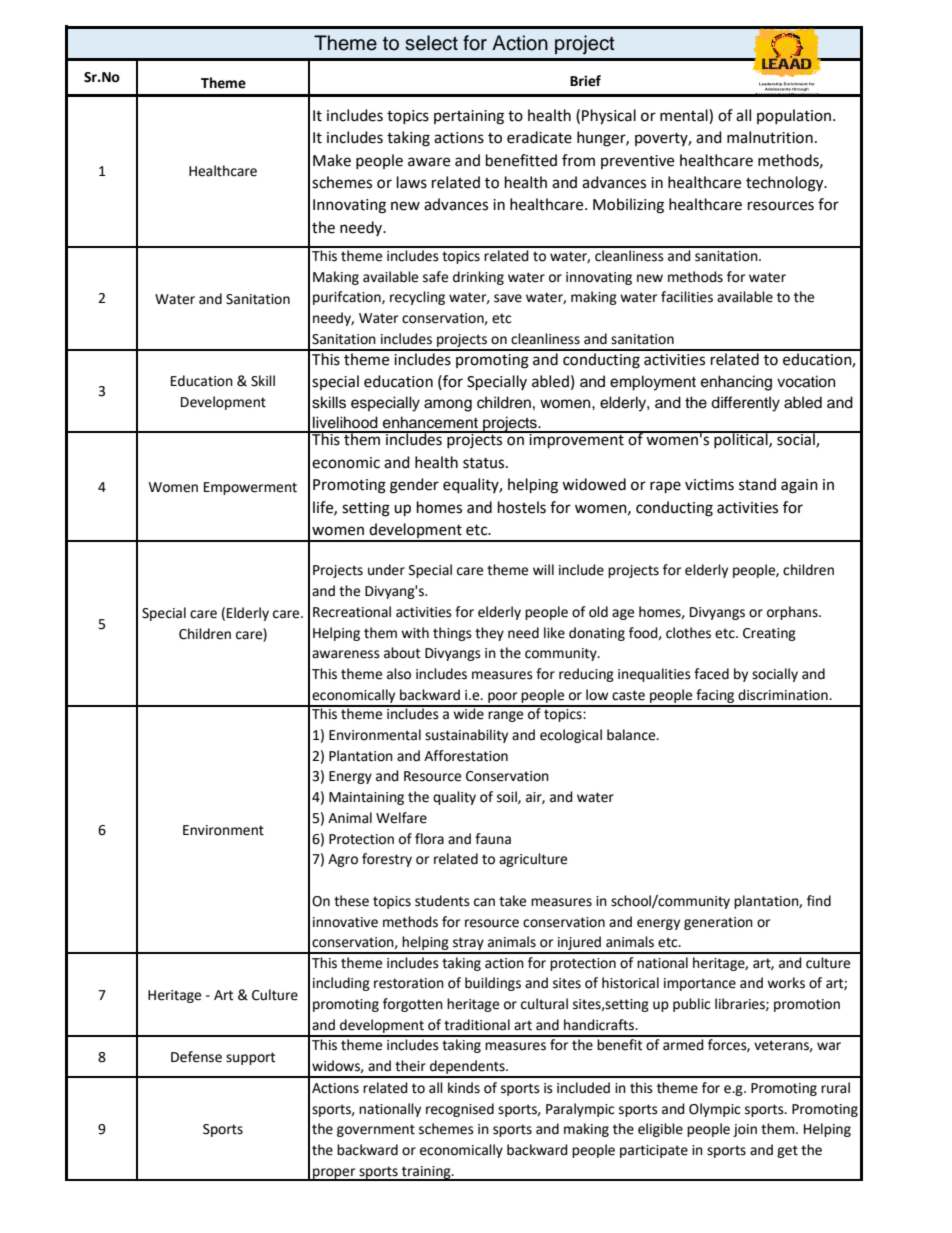 Image resolution: width=952 pixels, height=1233 pixels. I want to click on facilities, so click(687, 297).
